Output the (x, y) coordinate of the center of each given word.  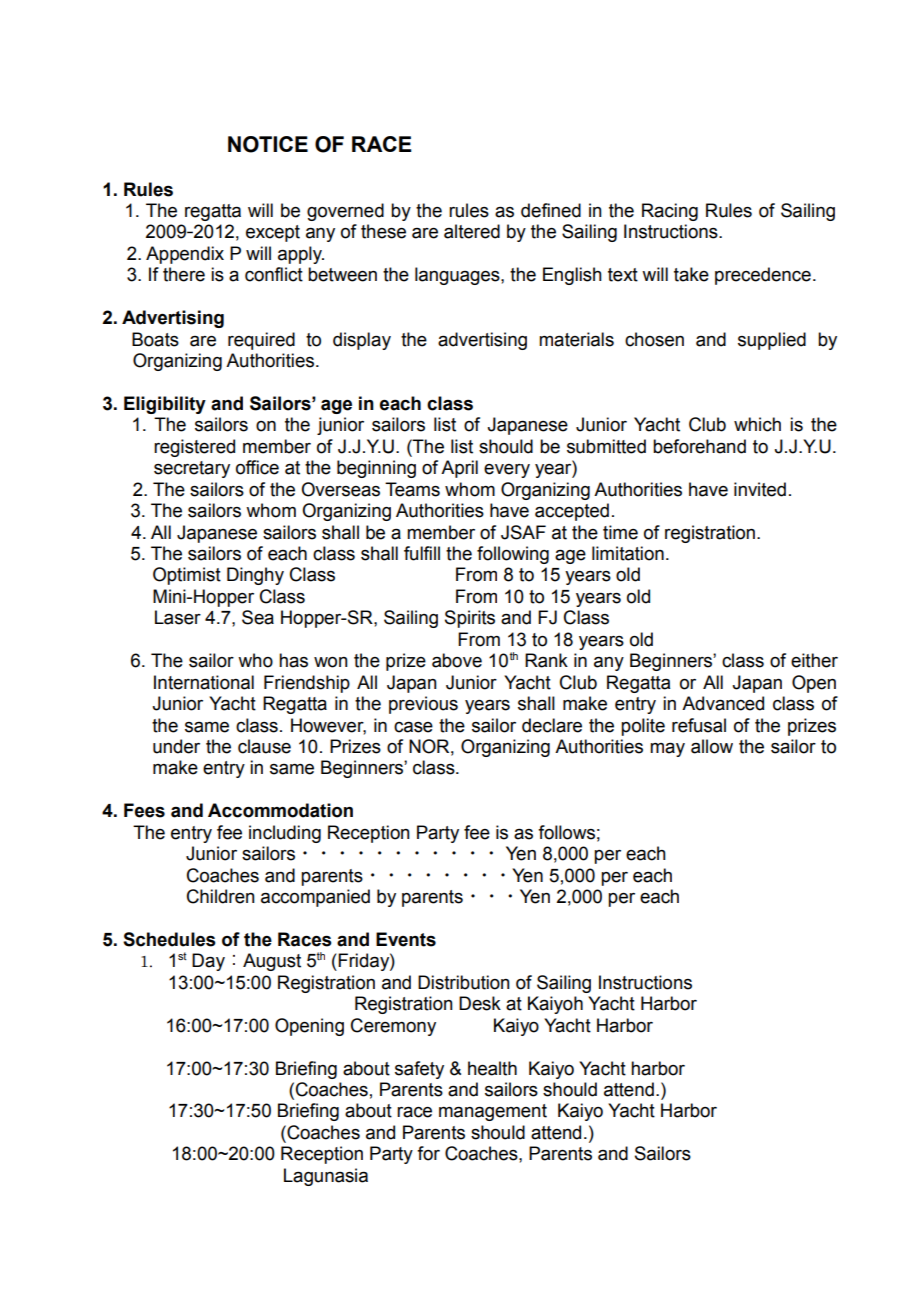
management (493, 1112)
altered (472, 231)
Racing (670, 212)
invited (760, 489)
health (492, 1068)
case (413, 727)
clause (264, 746)
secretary (192, 469)
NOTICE (268, 144)
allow (712, 746)
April (459, 469)
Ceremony (393, 1027)
